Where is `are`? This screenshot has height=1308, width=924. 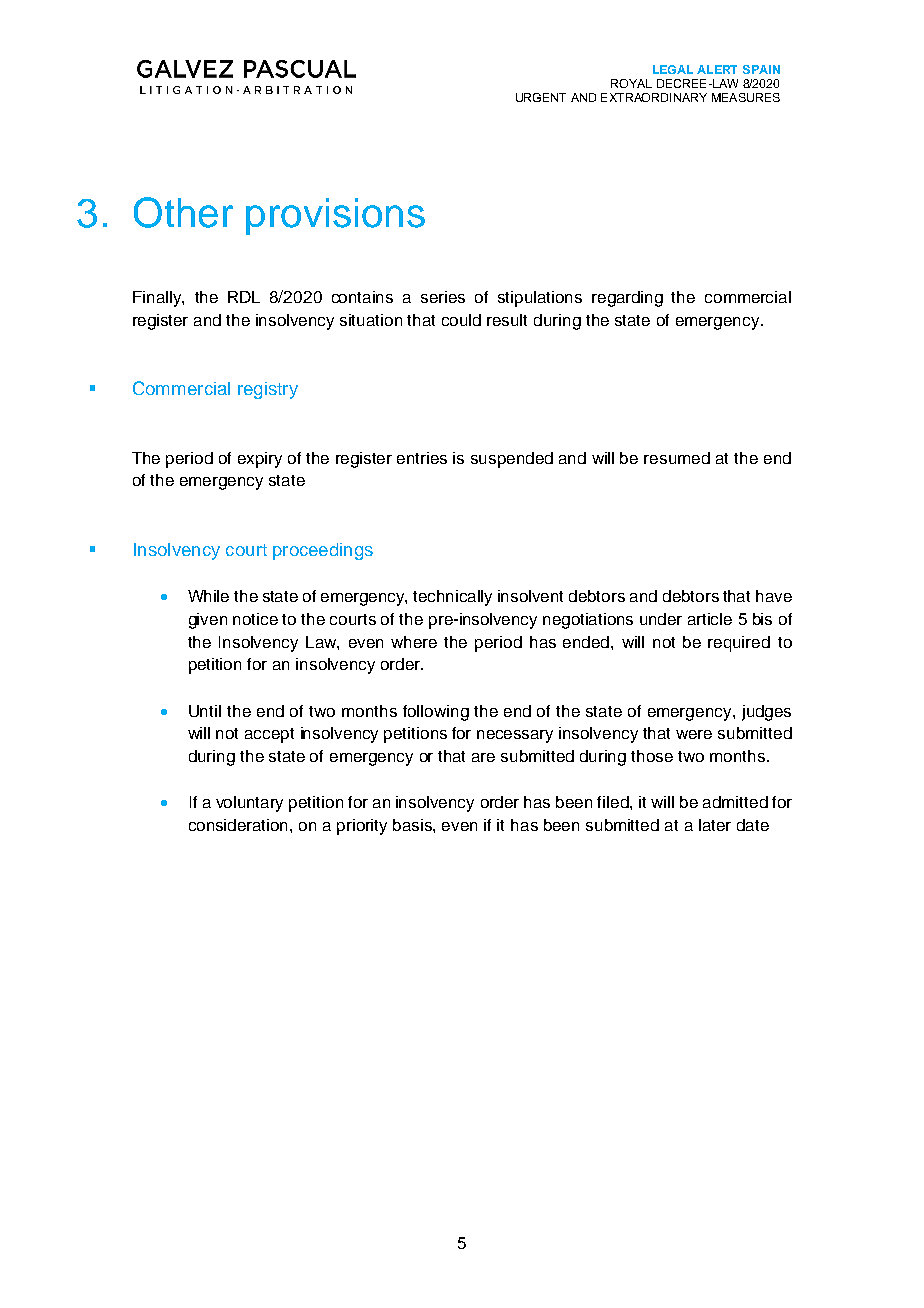
are is located at coordinates (483, 757).
